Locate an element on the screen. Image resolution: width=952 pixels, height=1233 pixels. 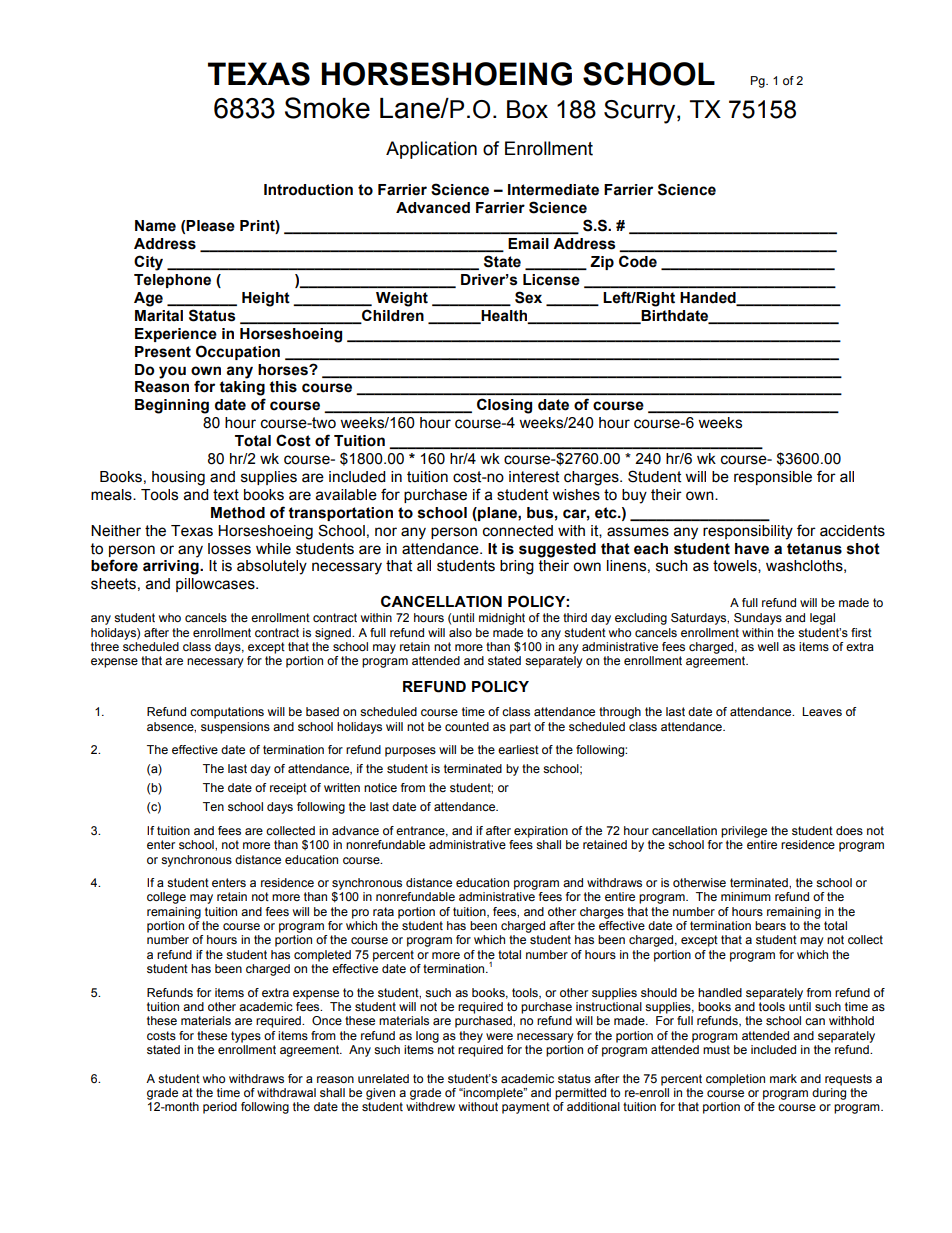
housing is located at coordinates (178, 478).
